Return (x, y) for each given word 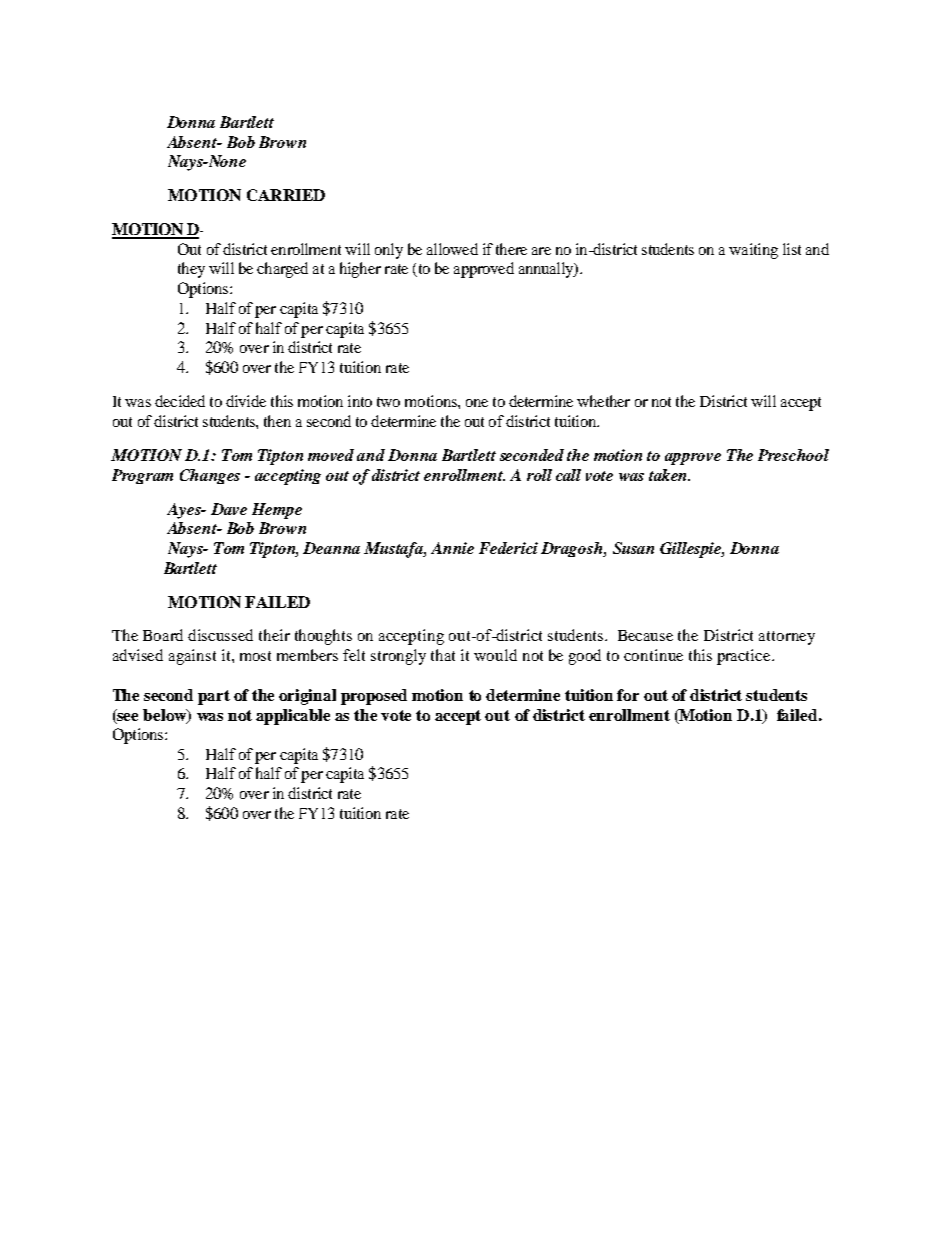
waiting (753, 251)
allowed (452, 249)
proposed (374, 697)
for (628, 695)
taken (669, 475)
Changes (210, 476)
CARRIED (286, 195)
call (568, 475)
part (214, 697)
